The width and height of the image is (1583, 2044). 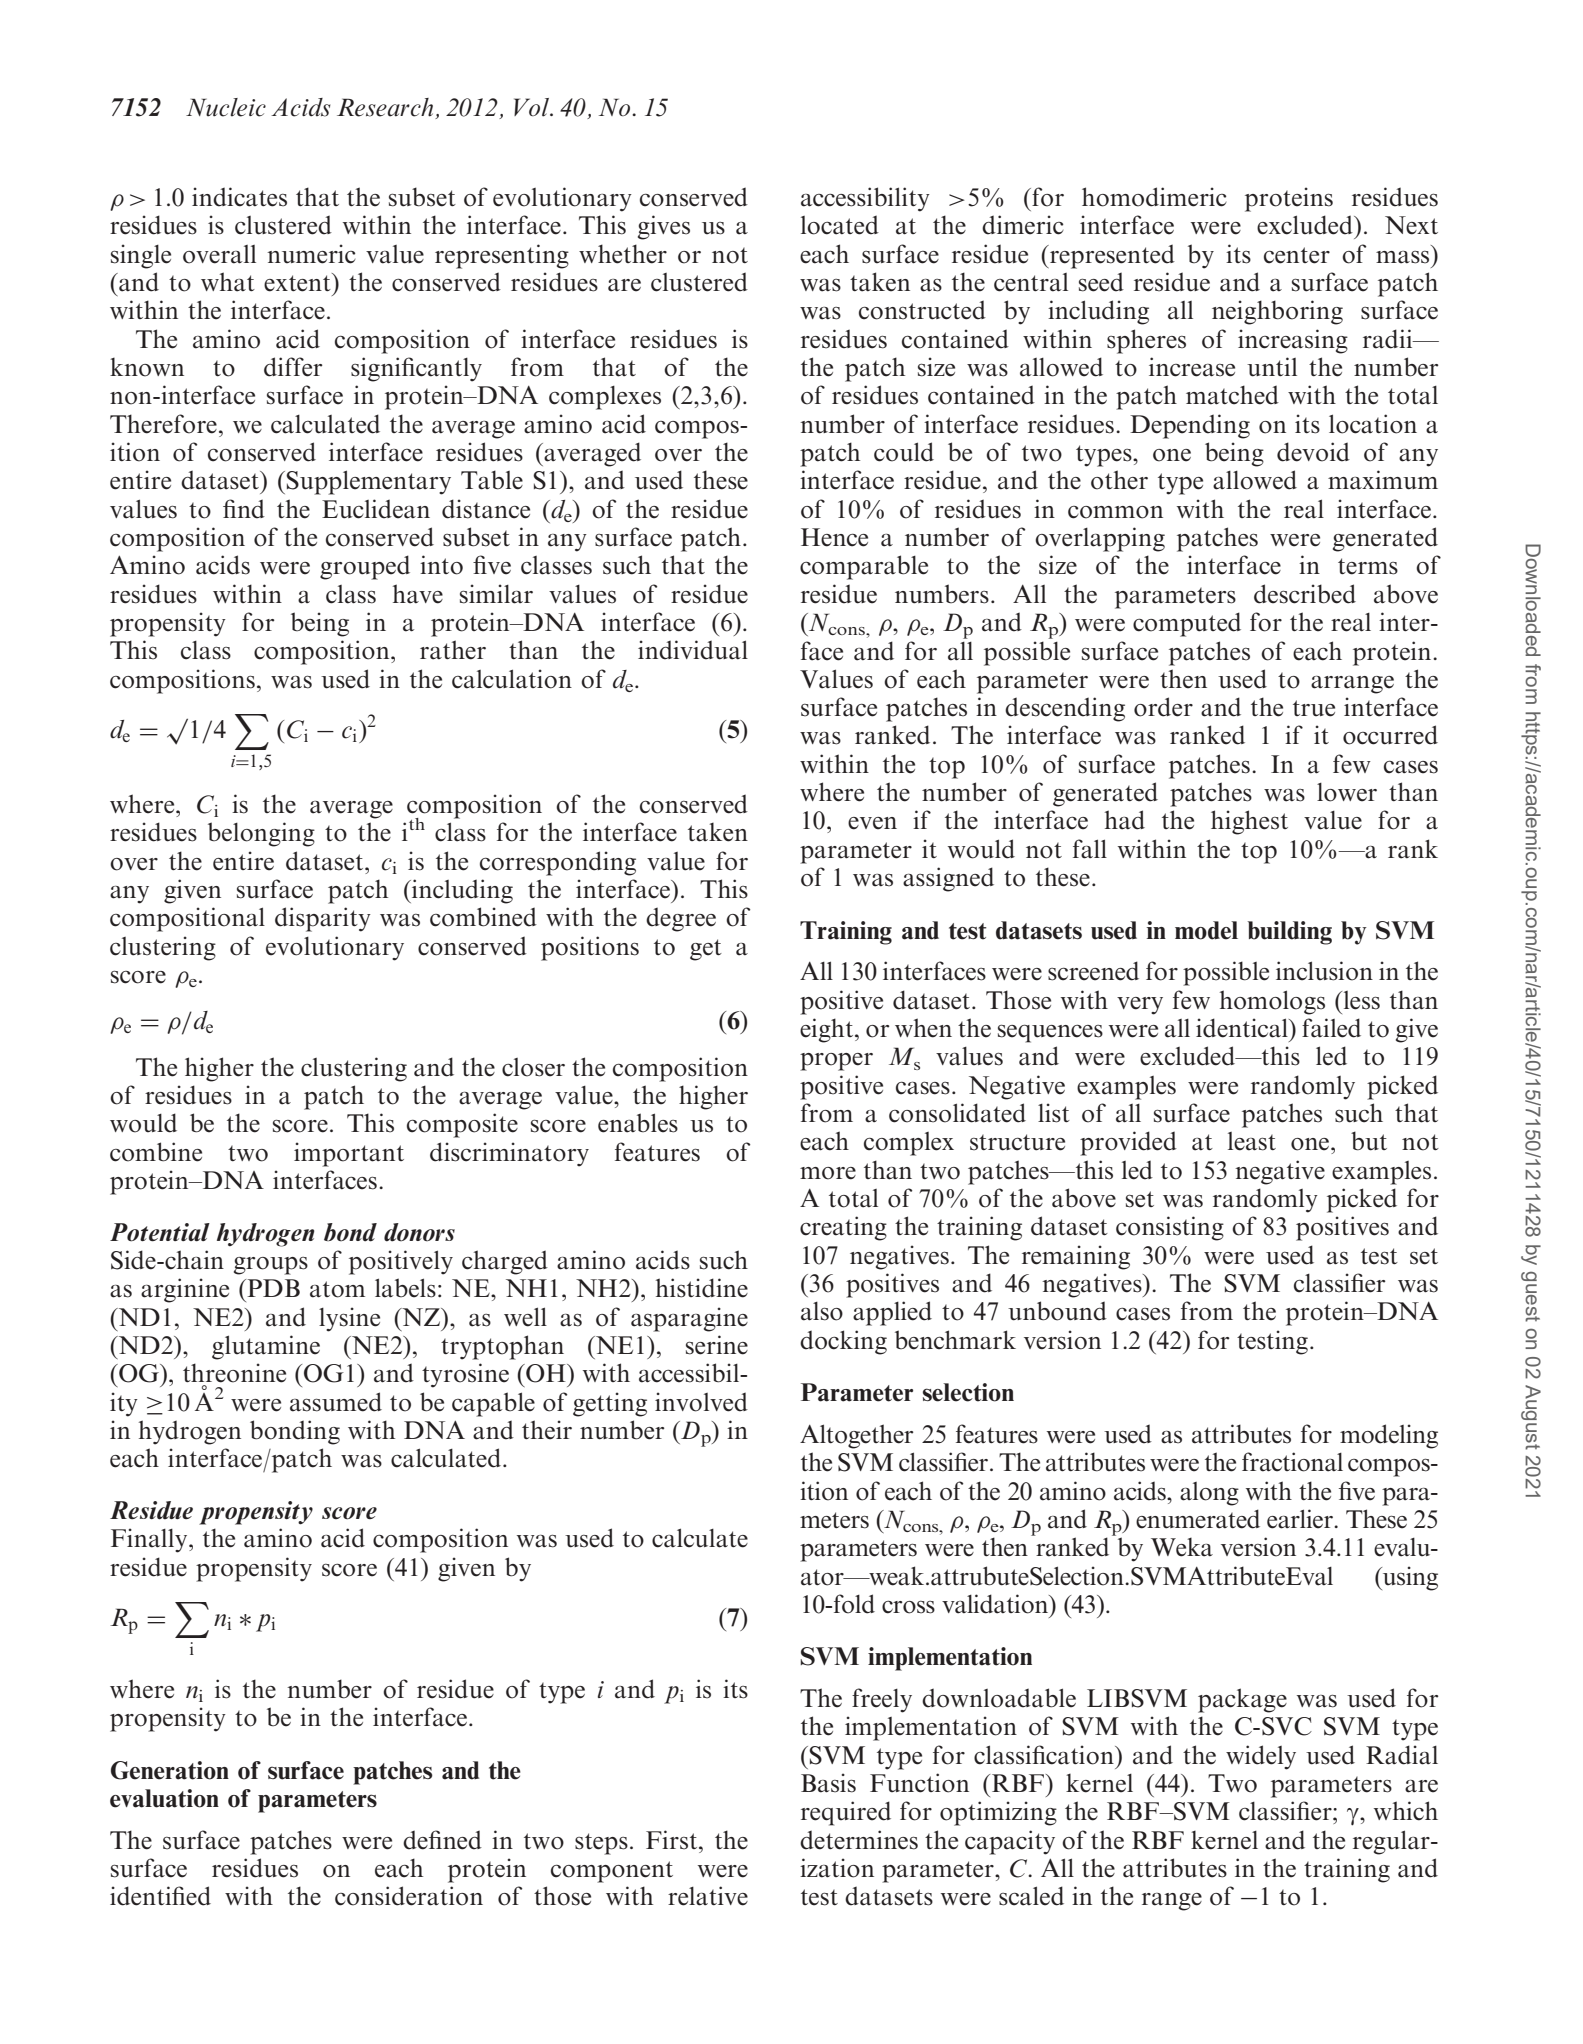 I want to click on involved, so click(x=701, y=1402).
